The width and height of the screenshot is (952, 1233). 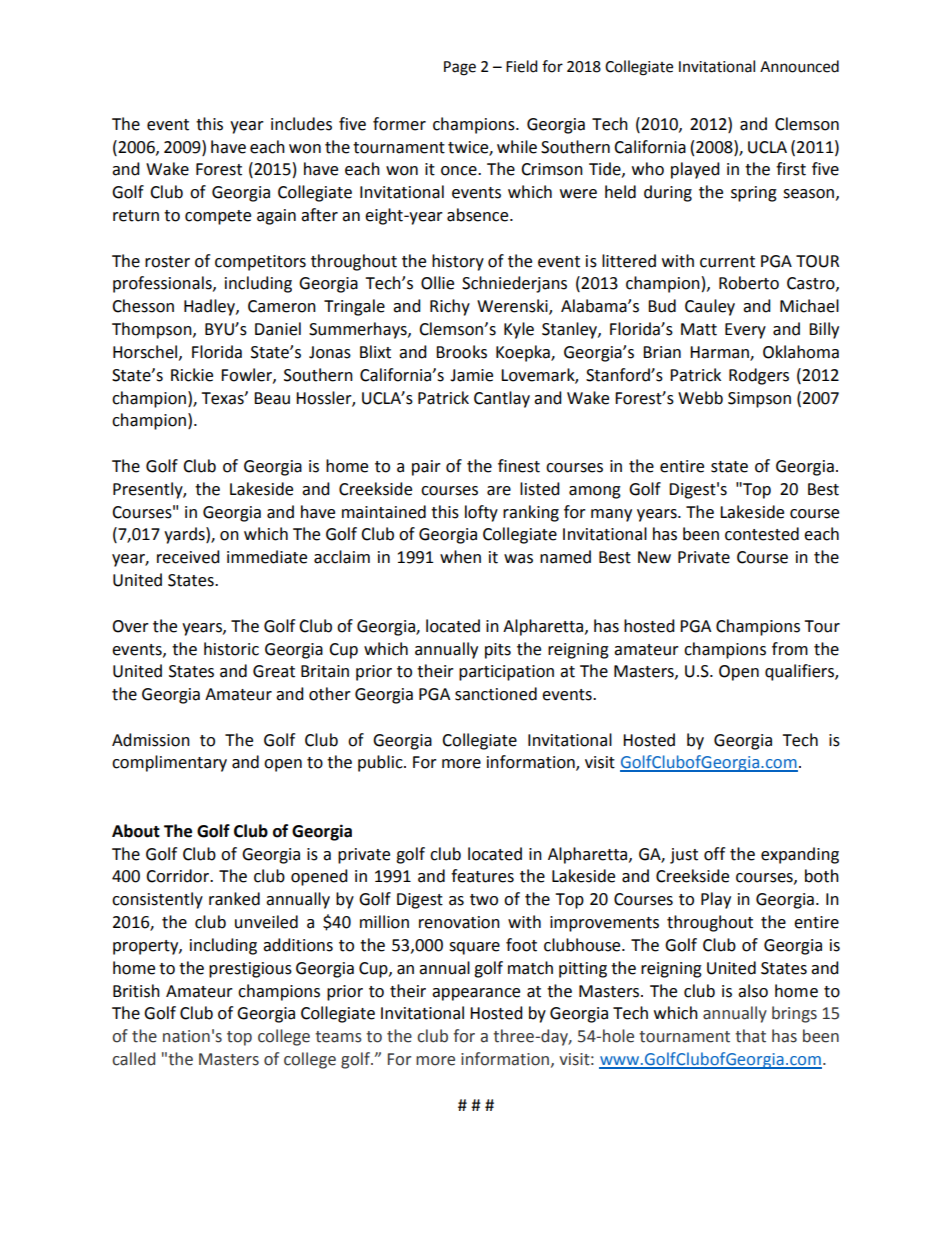 What do you see at coordinates (799, 66) in the screenshot?
I see `Announced` at bounding box center [799, 66].
